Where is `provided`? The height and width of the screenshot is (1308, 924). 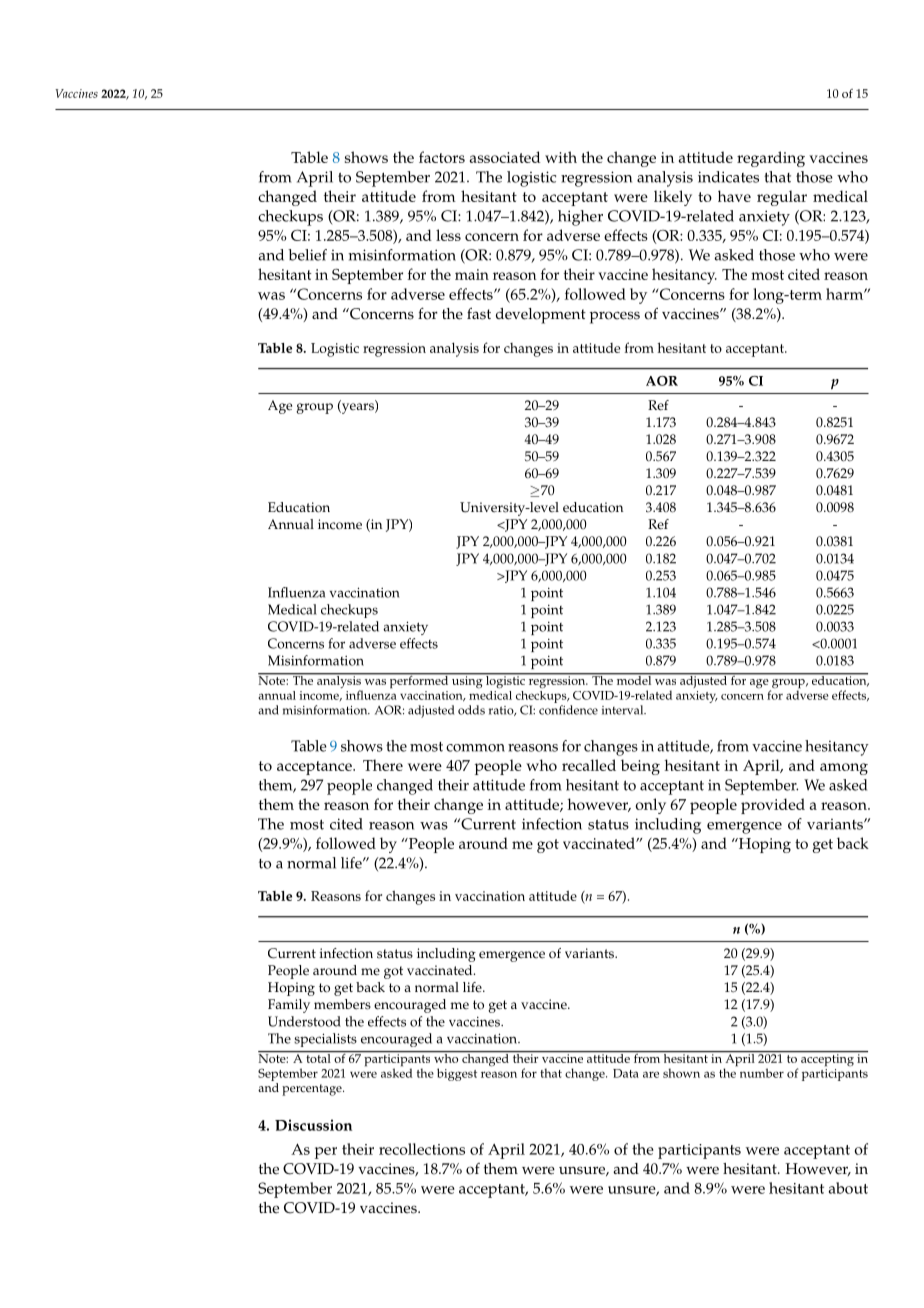 provided is located at coordinates (773, 806).
